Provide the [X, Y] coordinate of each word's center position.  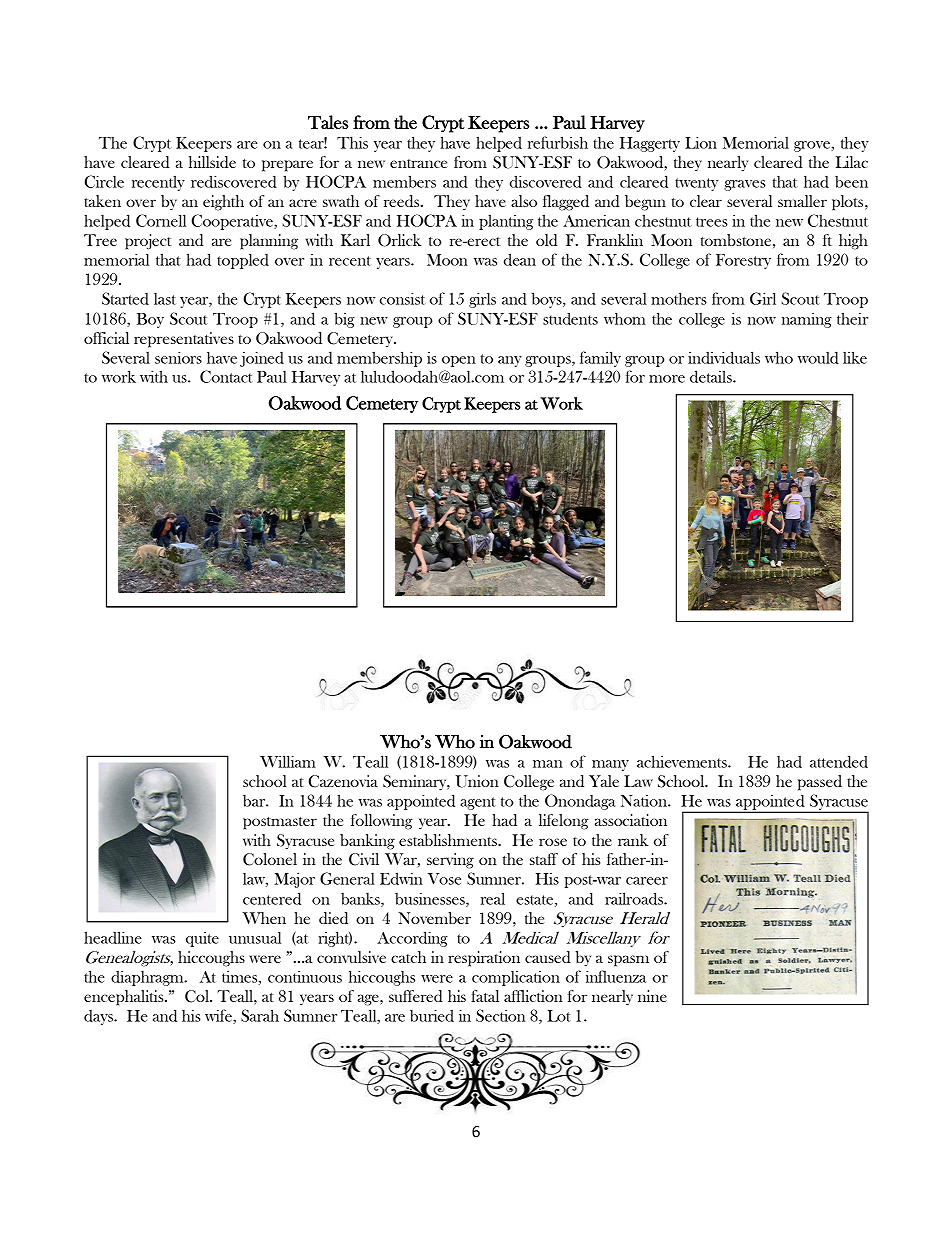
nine [652, 996]
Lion [701, 142]
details [712, 376]
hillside [212, 162]
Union [477, 781]
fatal [485, 996]
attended [839, 761]
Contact [226, 376]
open [459, 361]
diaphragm [148, 978]
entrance [418, 163]
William [288, 761]
